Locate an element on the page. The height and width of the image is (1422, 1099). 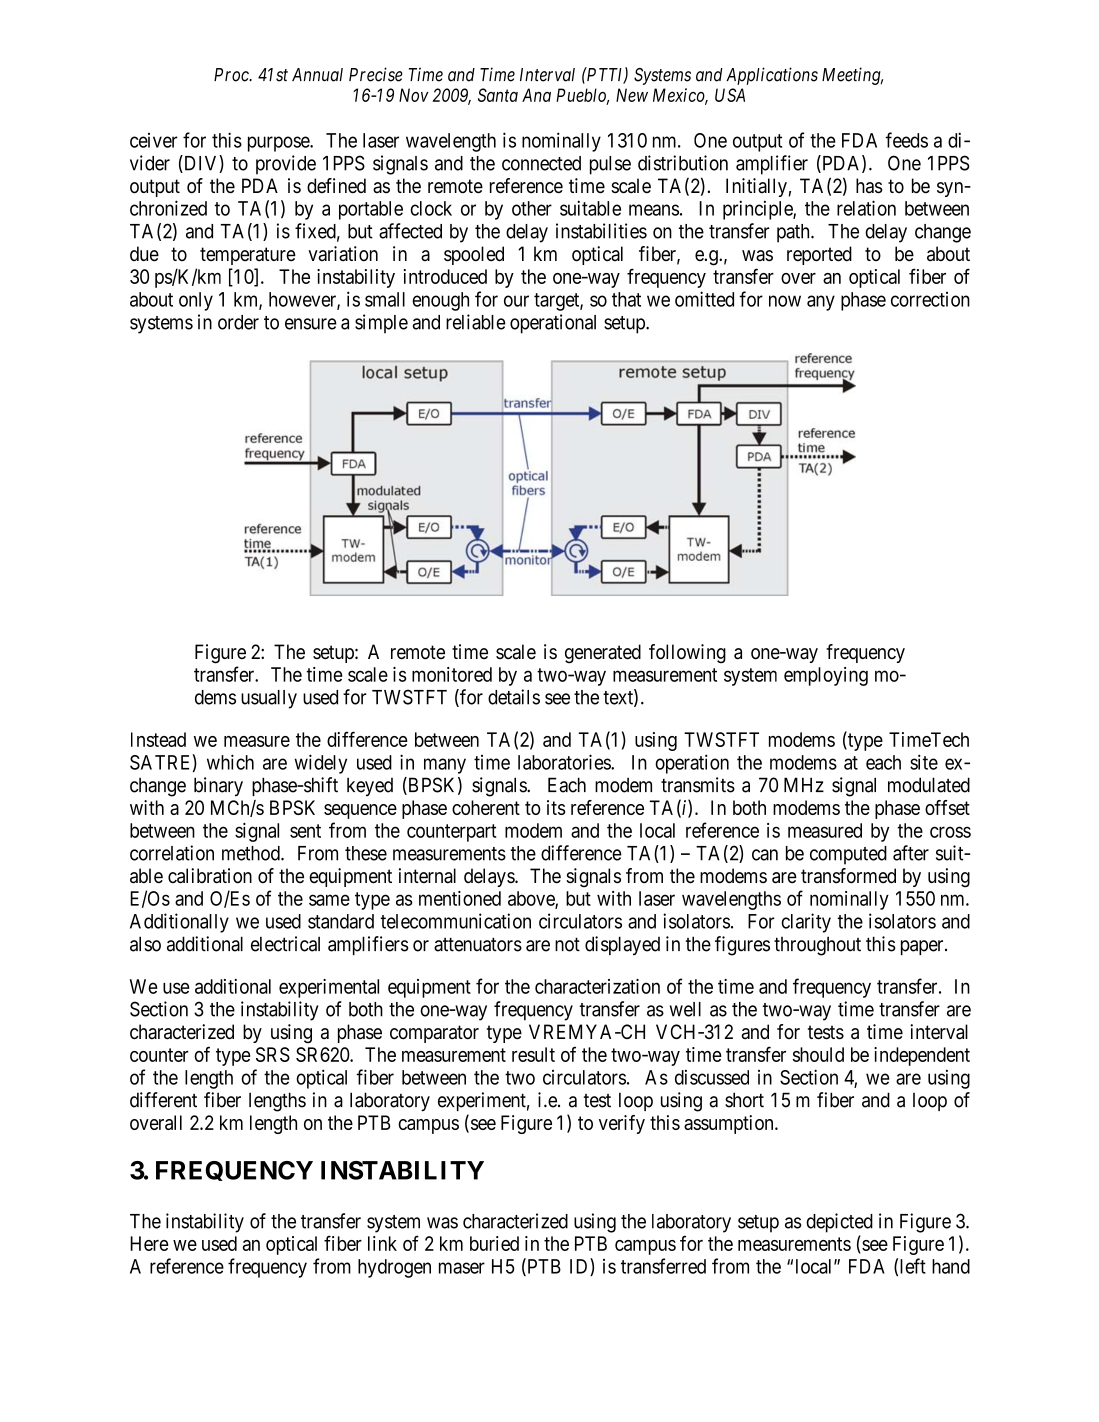
details is located at coordinates (514, 697).
